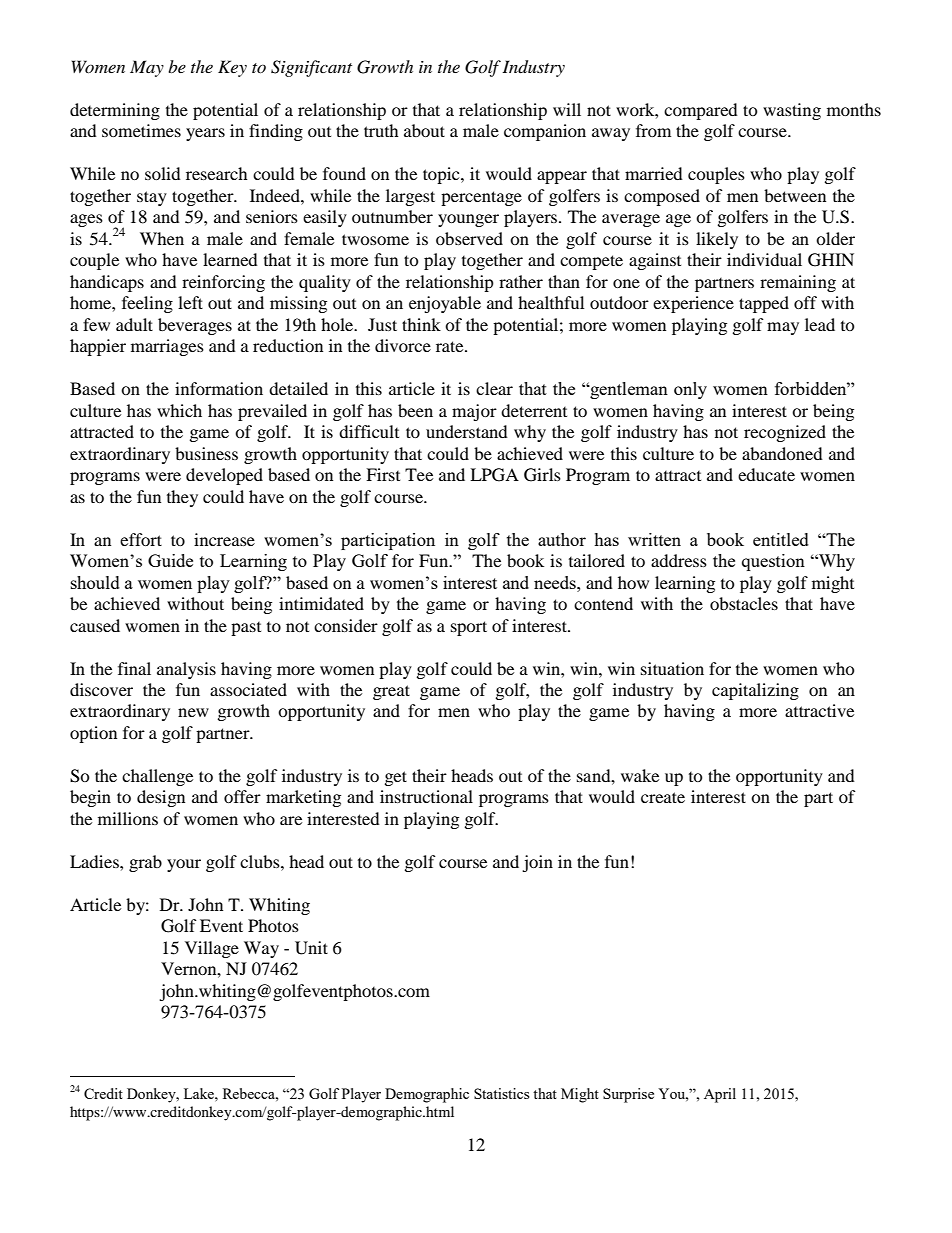 The height and width of the image is (1233, 952). Describe the element at coordinates (424, 130) in the image. I see `about` at that location.
